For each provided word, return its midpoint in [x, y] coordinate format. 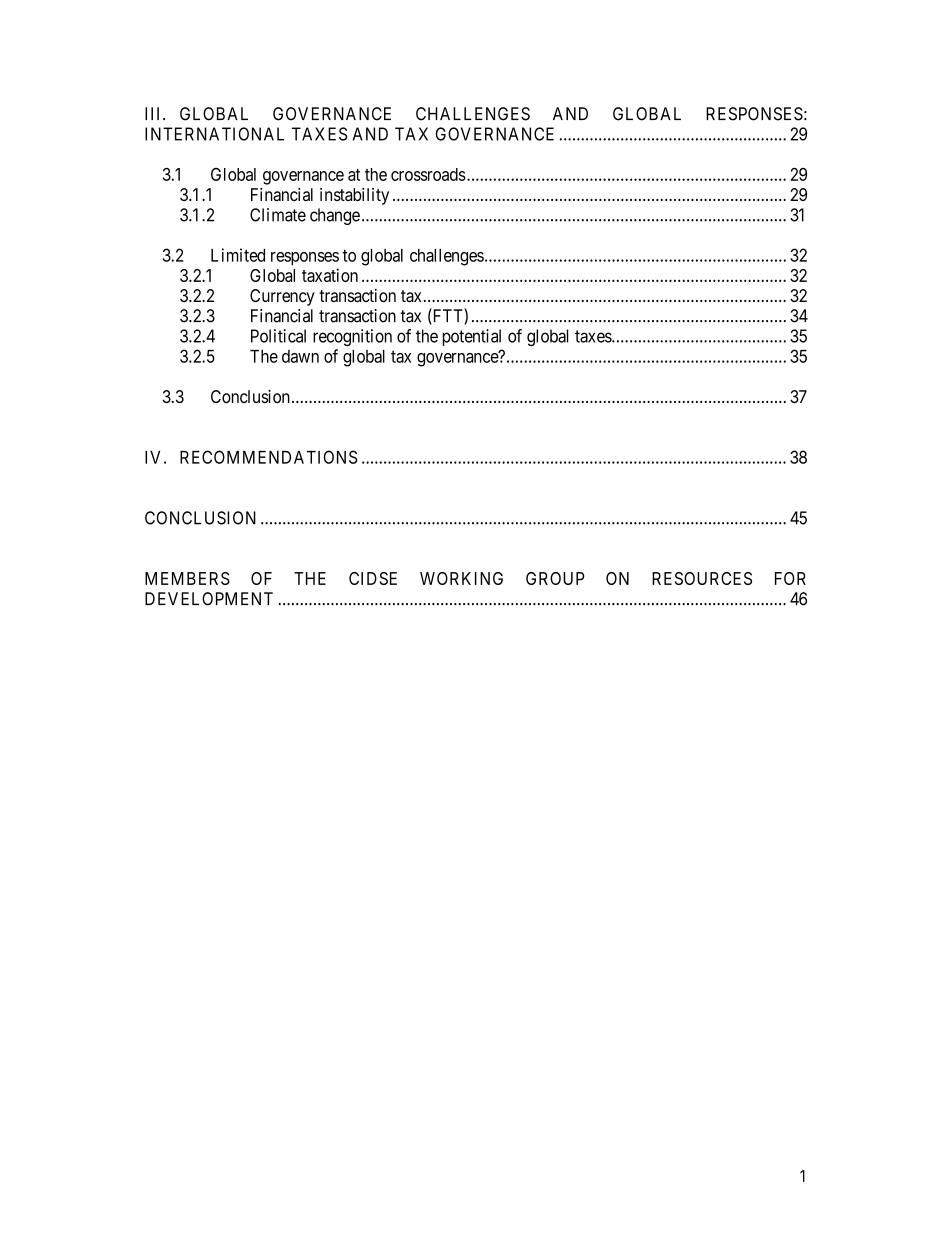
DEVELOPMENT [209, 599]
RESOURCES [702, 578]
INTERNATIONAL [214, 134]
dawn [300, 356]
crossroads [428, 174]
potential [472, 337]
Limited [238, 255]
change [335, 216]
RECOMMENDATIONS [269, 457]
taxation [330, 275]
